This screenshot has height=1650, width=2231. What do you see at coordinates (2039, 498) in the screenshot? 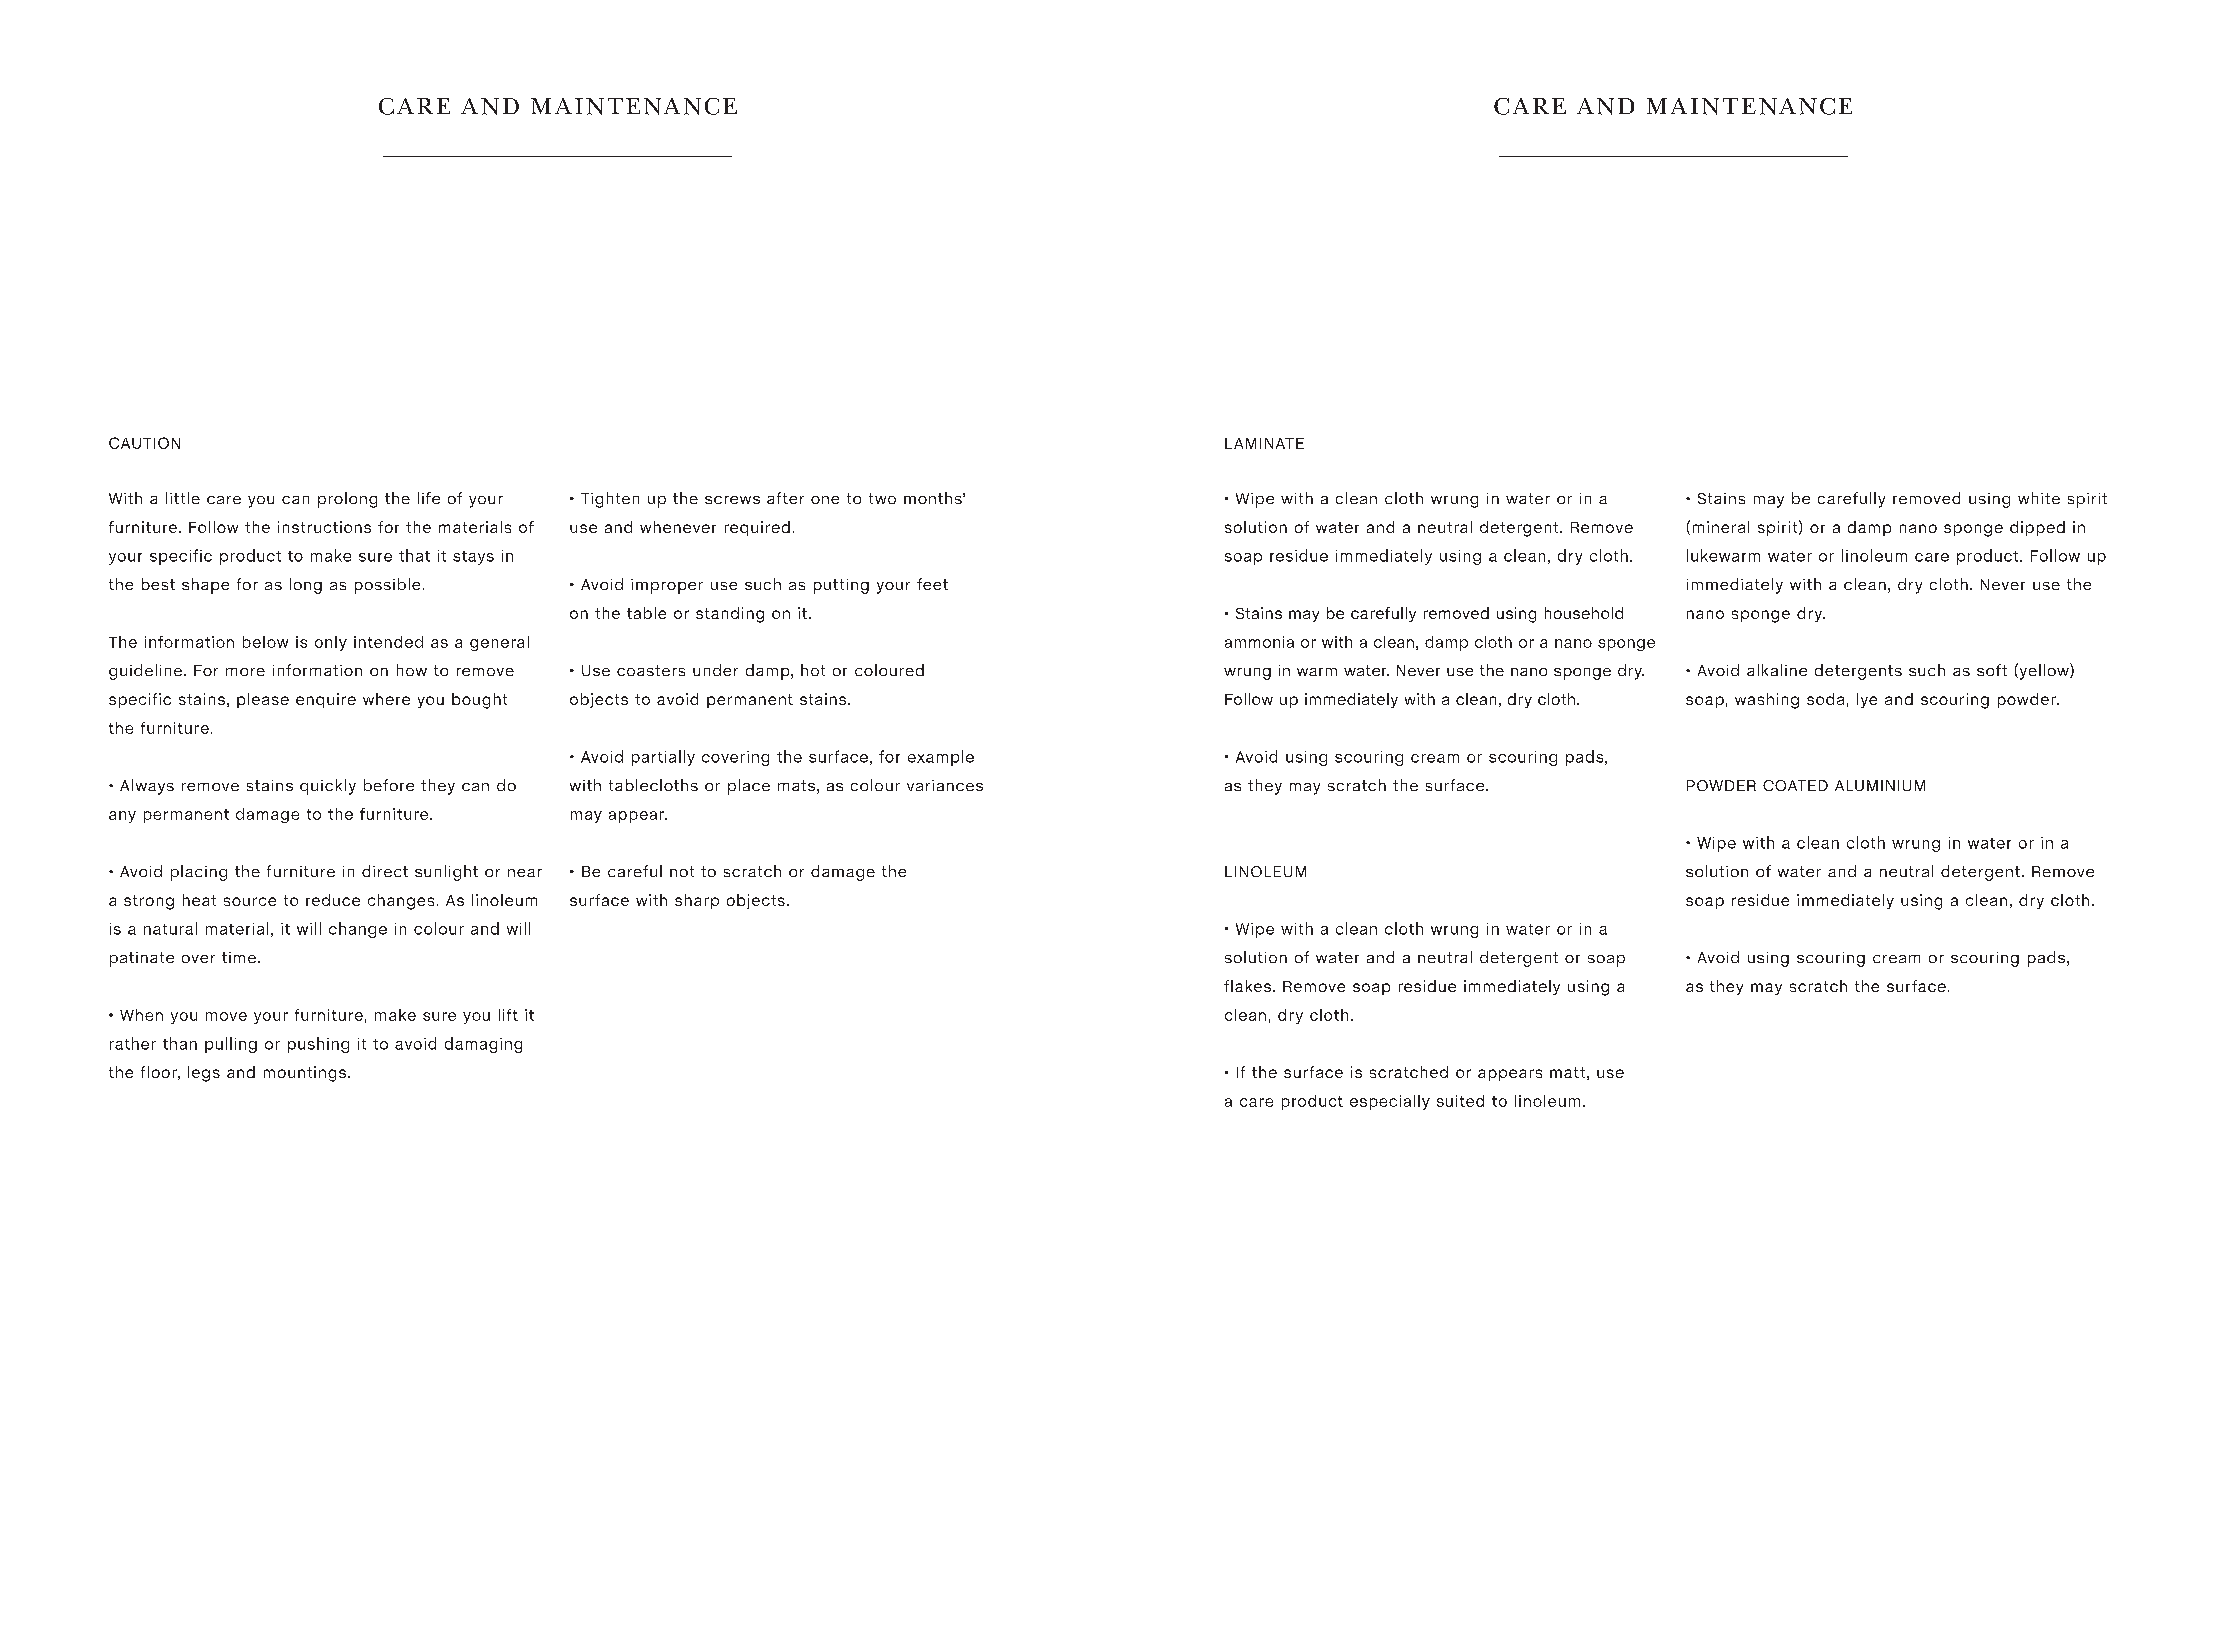
I see `white` at bounding box center [2039, 498].
